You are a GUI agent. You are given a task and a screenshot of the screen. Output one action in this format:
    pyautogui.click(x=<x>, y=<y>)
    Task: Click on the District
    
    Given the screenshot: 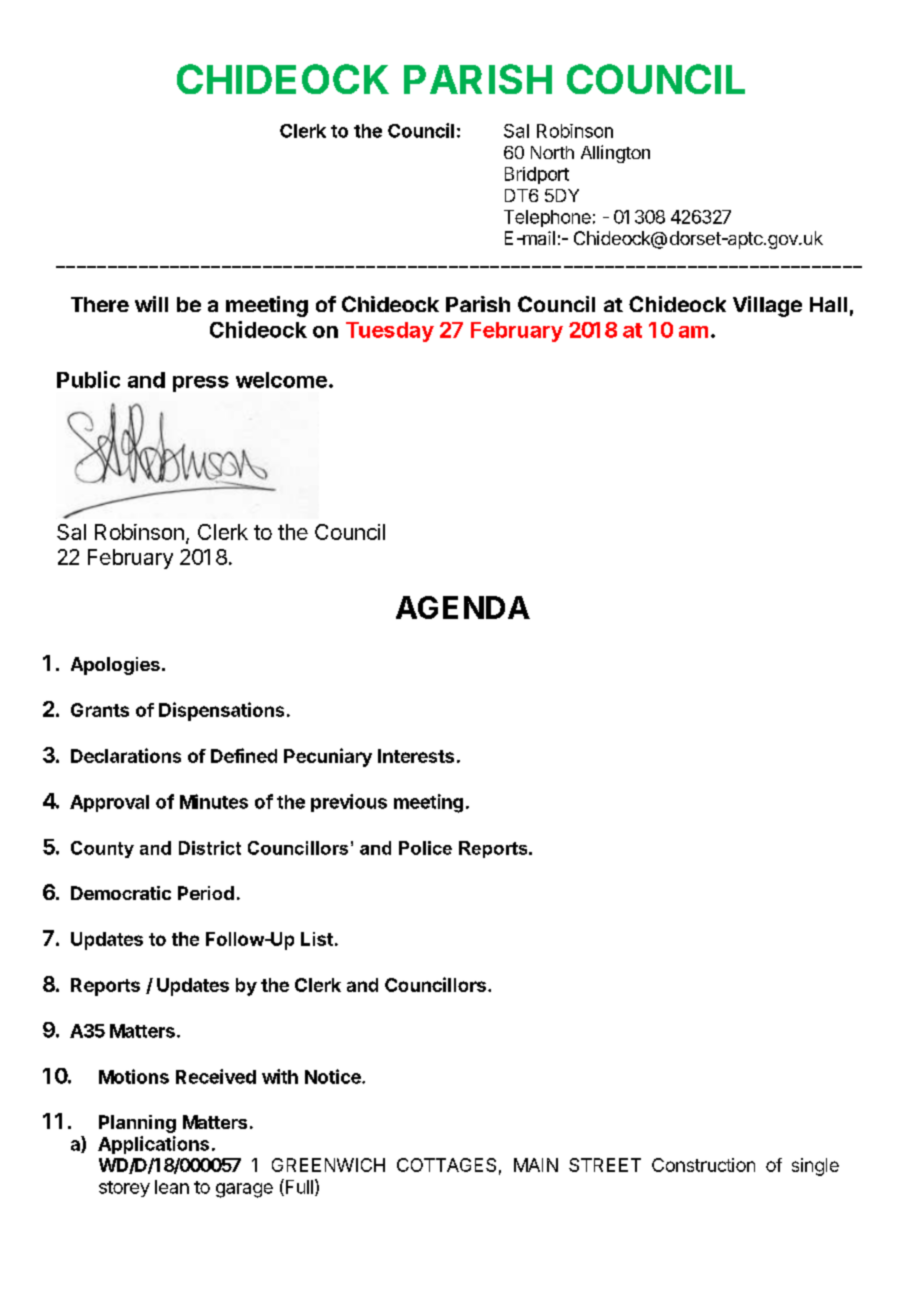 What is the action you would take?
    pyautogui.click(x=210, y=848)
